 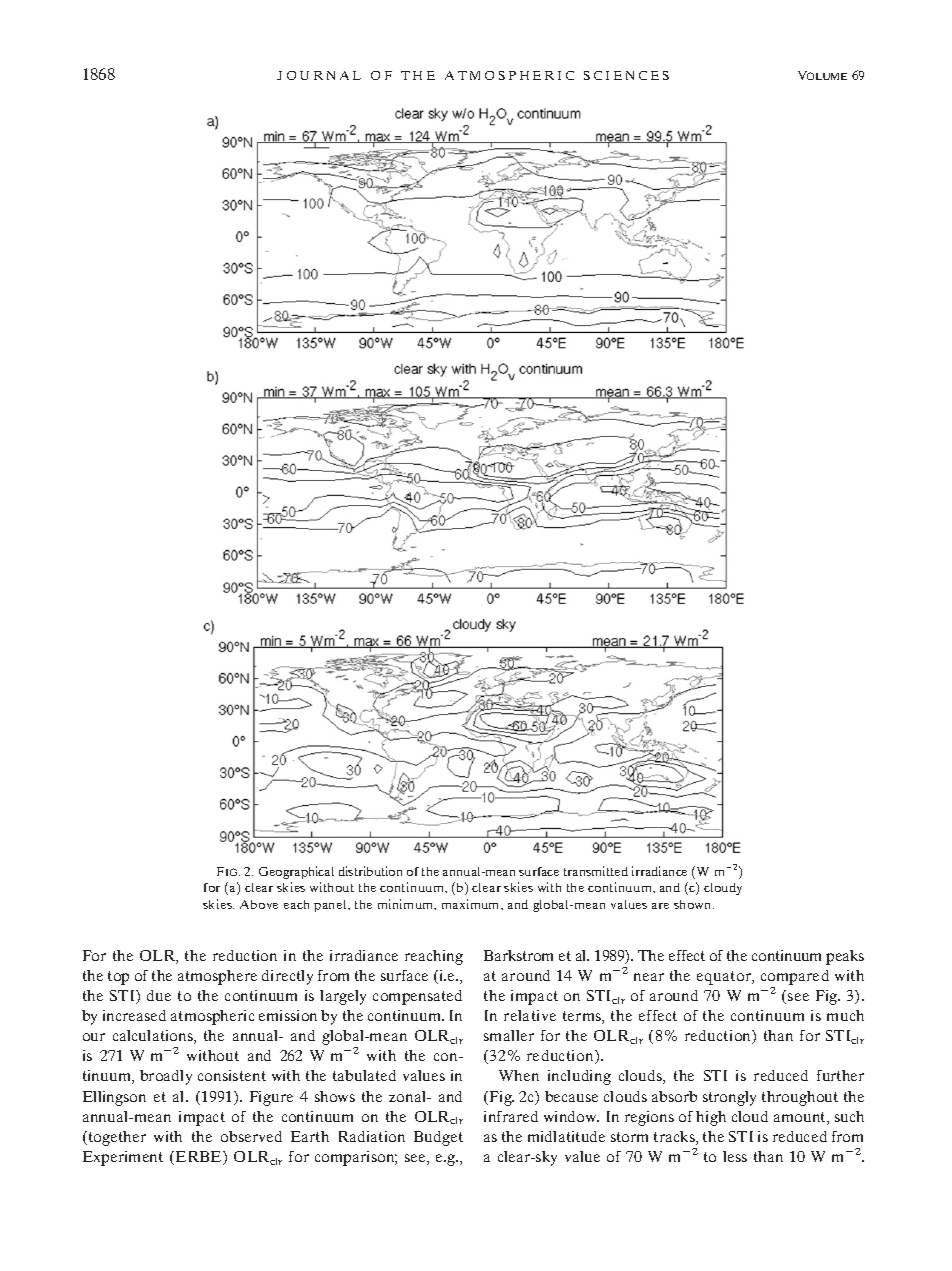 I want to click on distribution, so click(x=370, y=871).
